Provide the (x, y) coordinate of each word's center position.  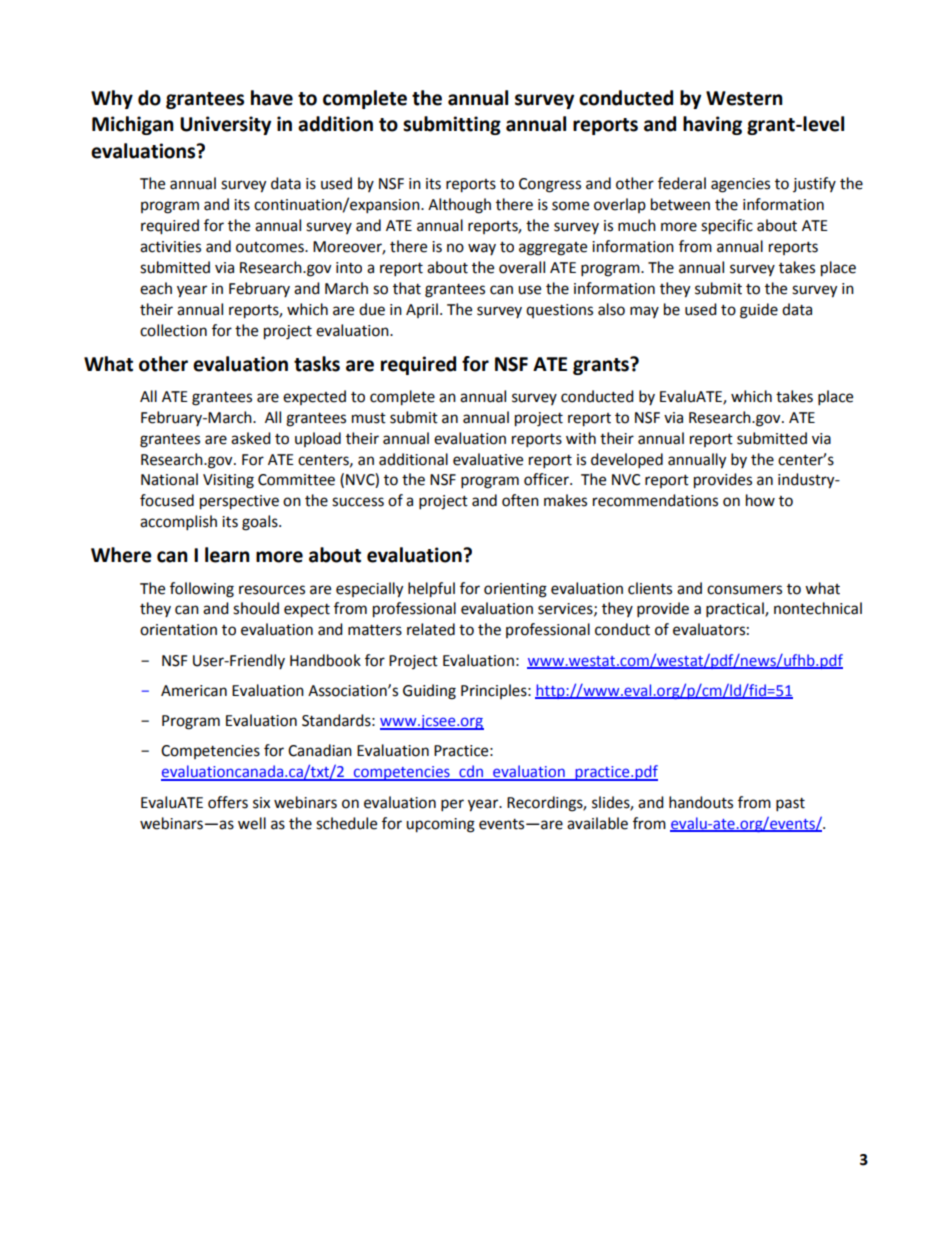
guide (759, 311)
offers (228, 802)
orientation (178, 630)
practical (736, 610)
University (225, 125)
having (712, 125)
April (422, 310)
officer (547, 479)
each (156, 288)
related (431, 629)
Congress (550, 185)
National (169, 479)
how (760, 500)
